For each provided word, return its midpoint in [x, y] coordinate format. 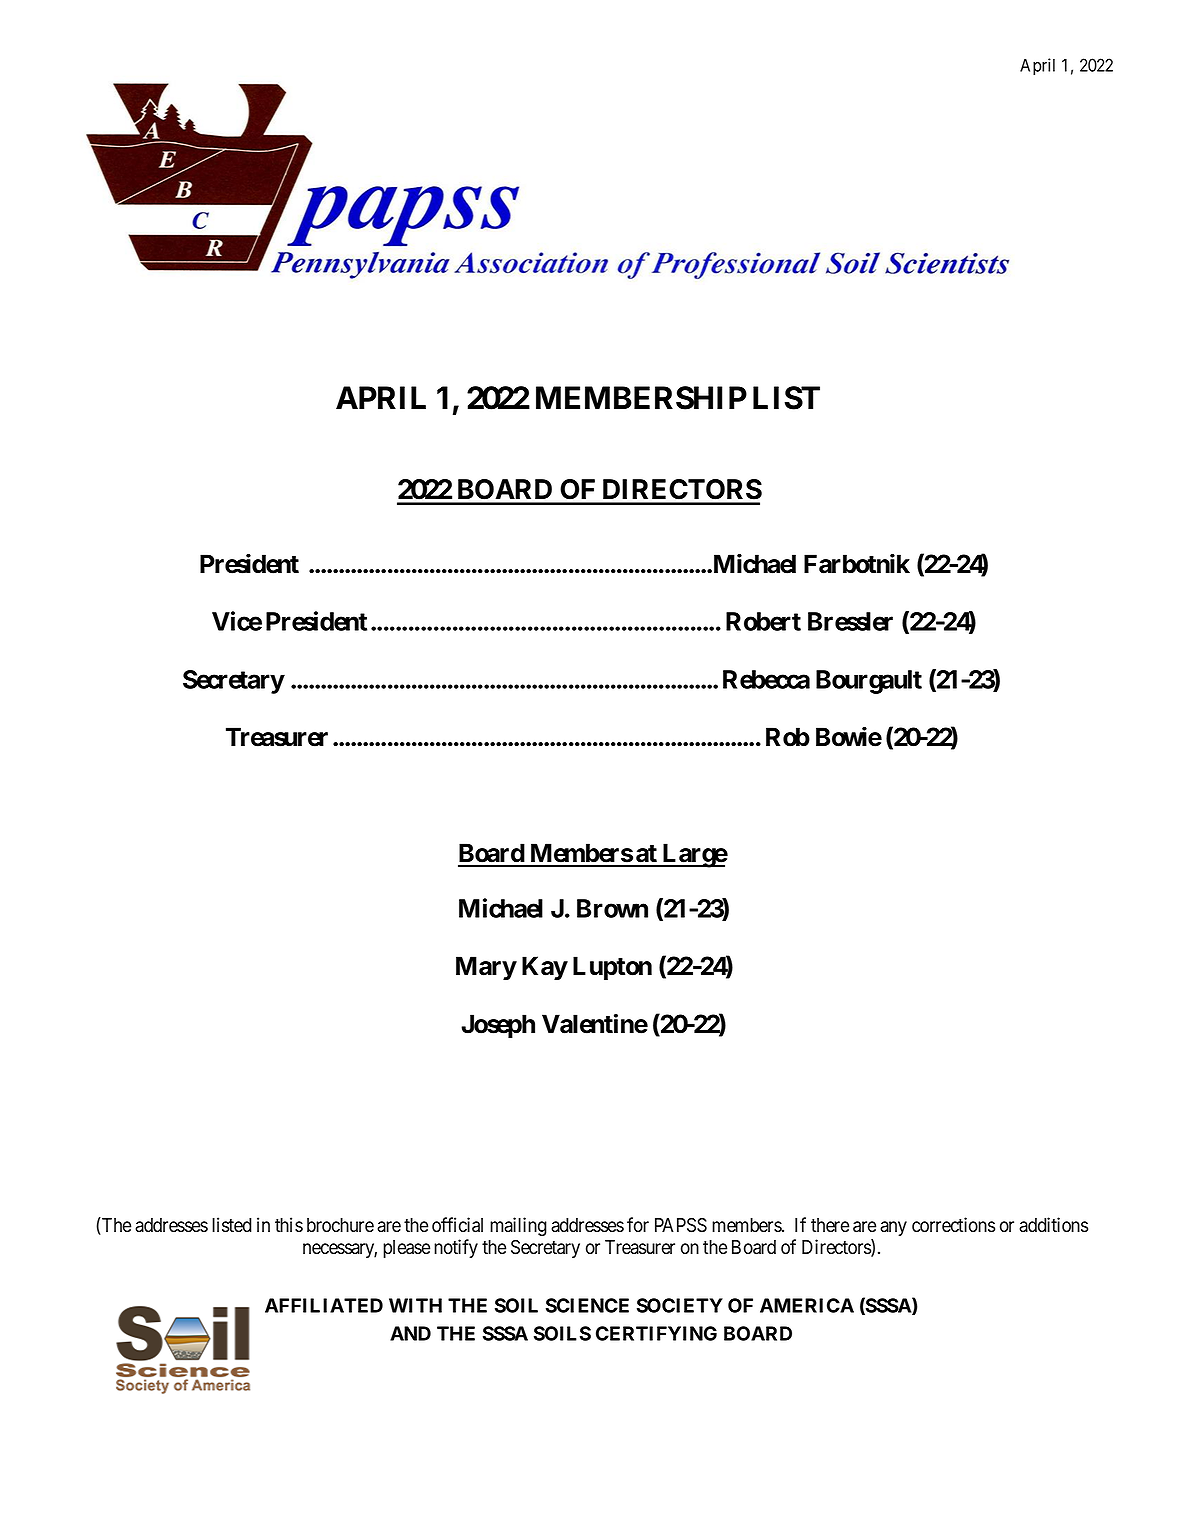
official [457, 1225]
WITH [415, 1305]
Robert [763, 621]
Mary [486, 968]
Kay [545, 968]
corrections [953, 1225]
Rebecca [766, 679]
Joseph [498, 1026]
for [638, 1225]
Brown [612, 908]
